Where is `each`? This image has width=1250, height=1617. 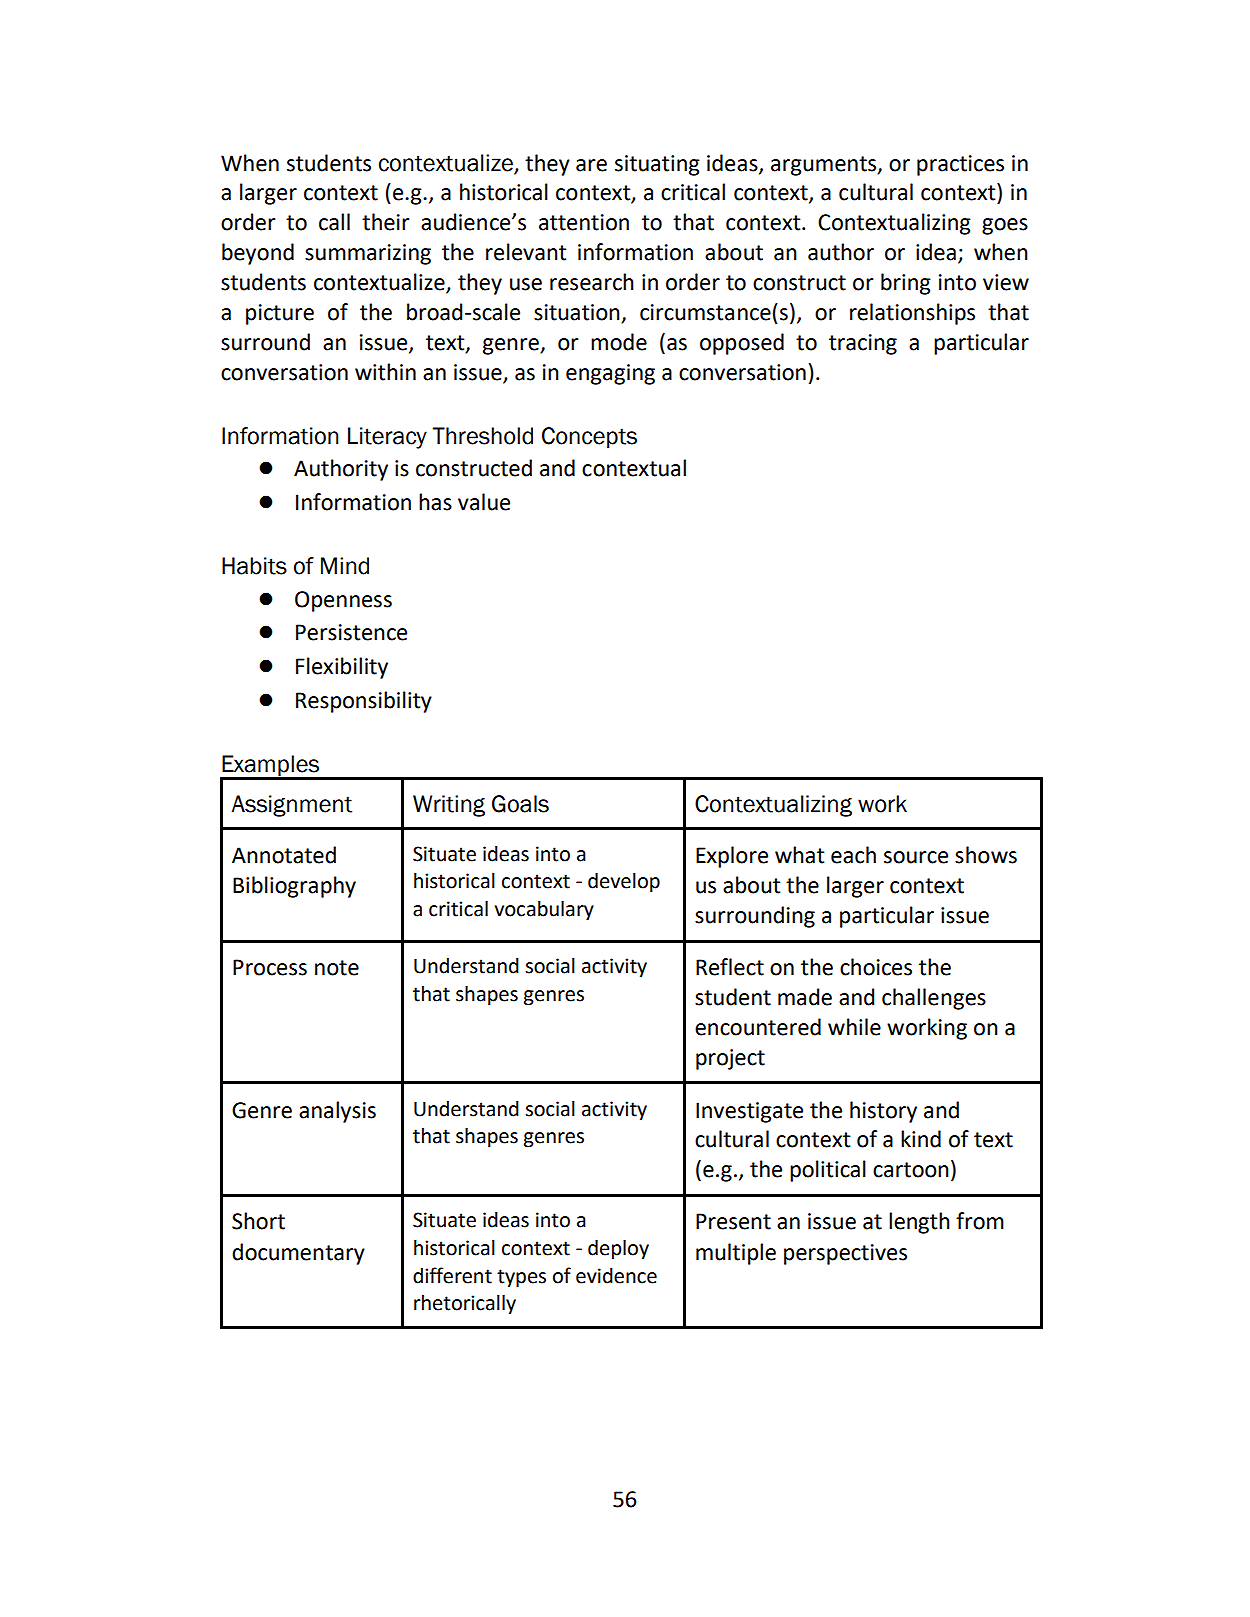
each is located at coordinates (853, 855).
